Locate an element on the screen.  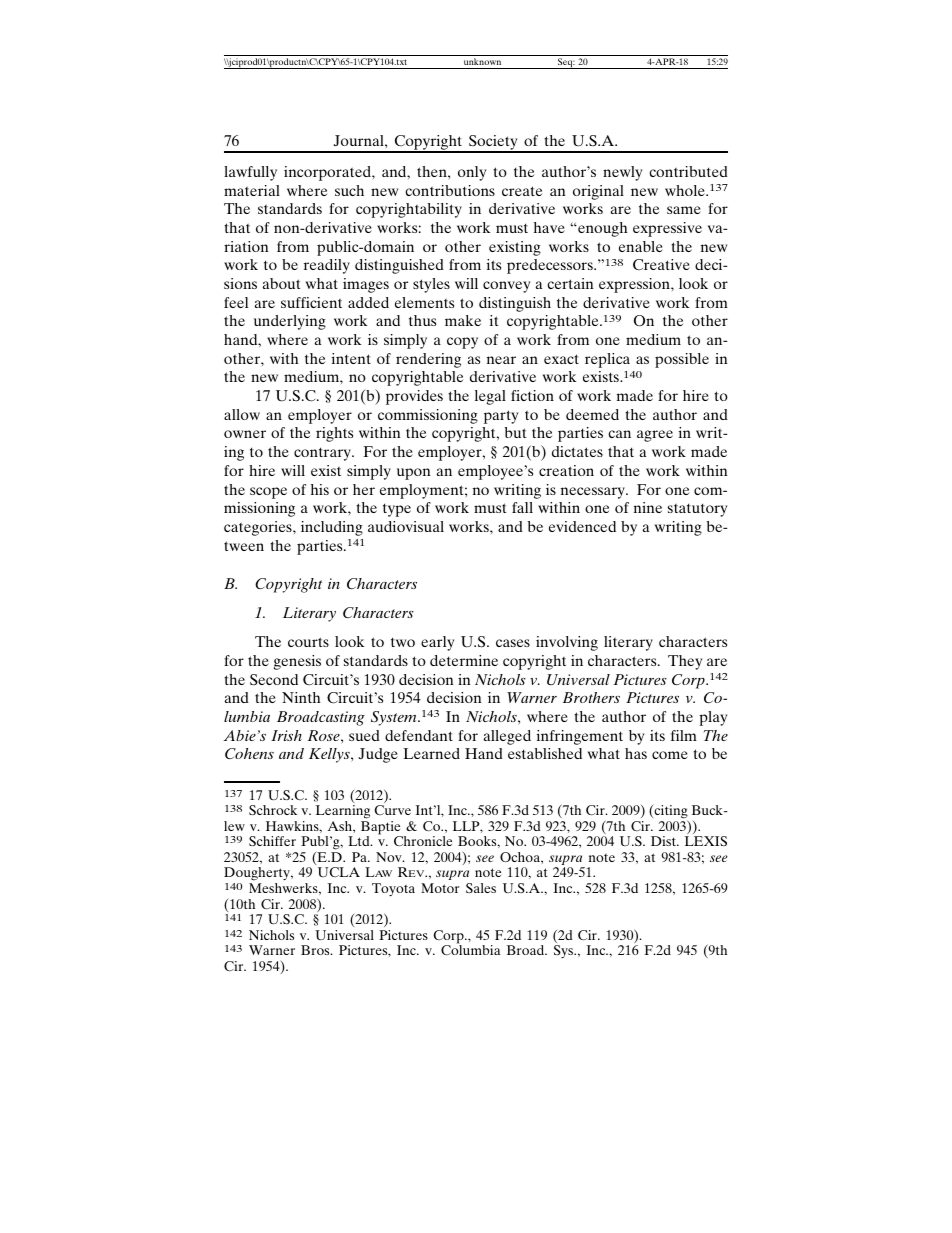
contributed is located at coordinates (688, 171).
